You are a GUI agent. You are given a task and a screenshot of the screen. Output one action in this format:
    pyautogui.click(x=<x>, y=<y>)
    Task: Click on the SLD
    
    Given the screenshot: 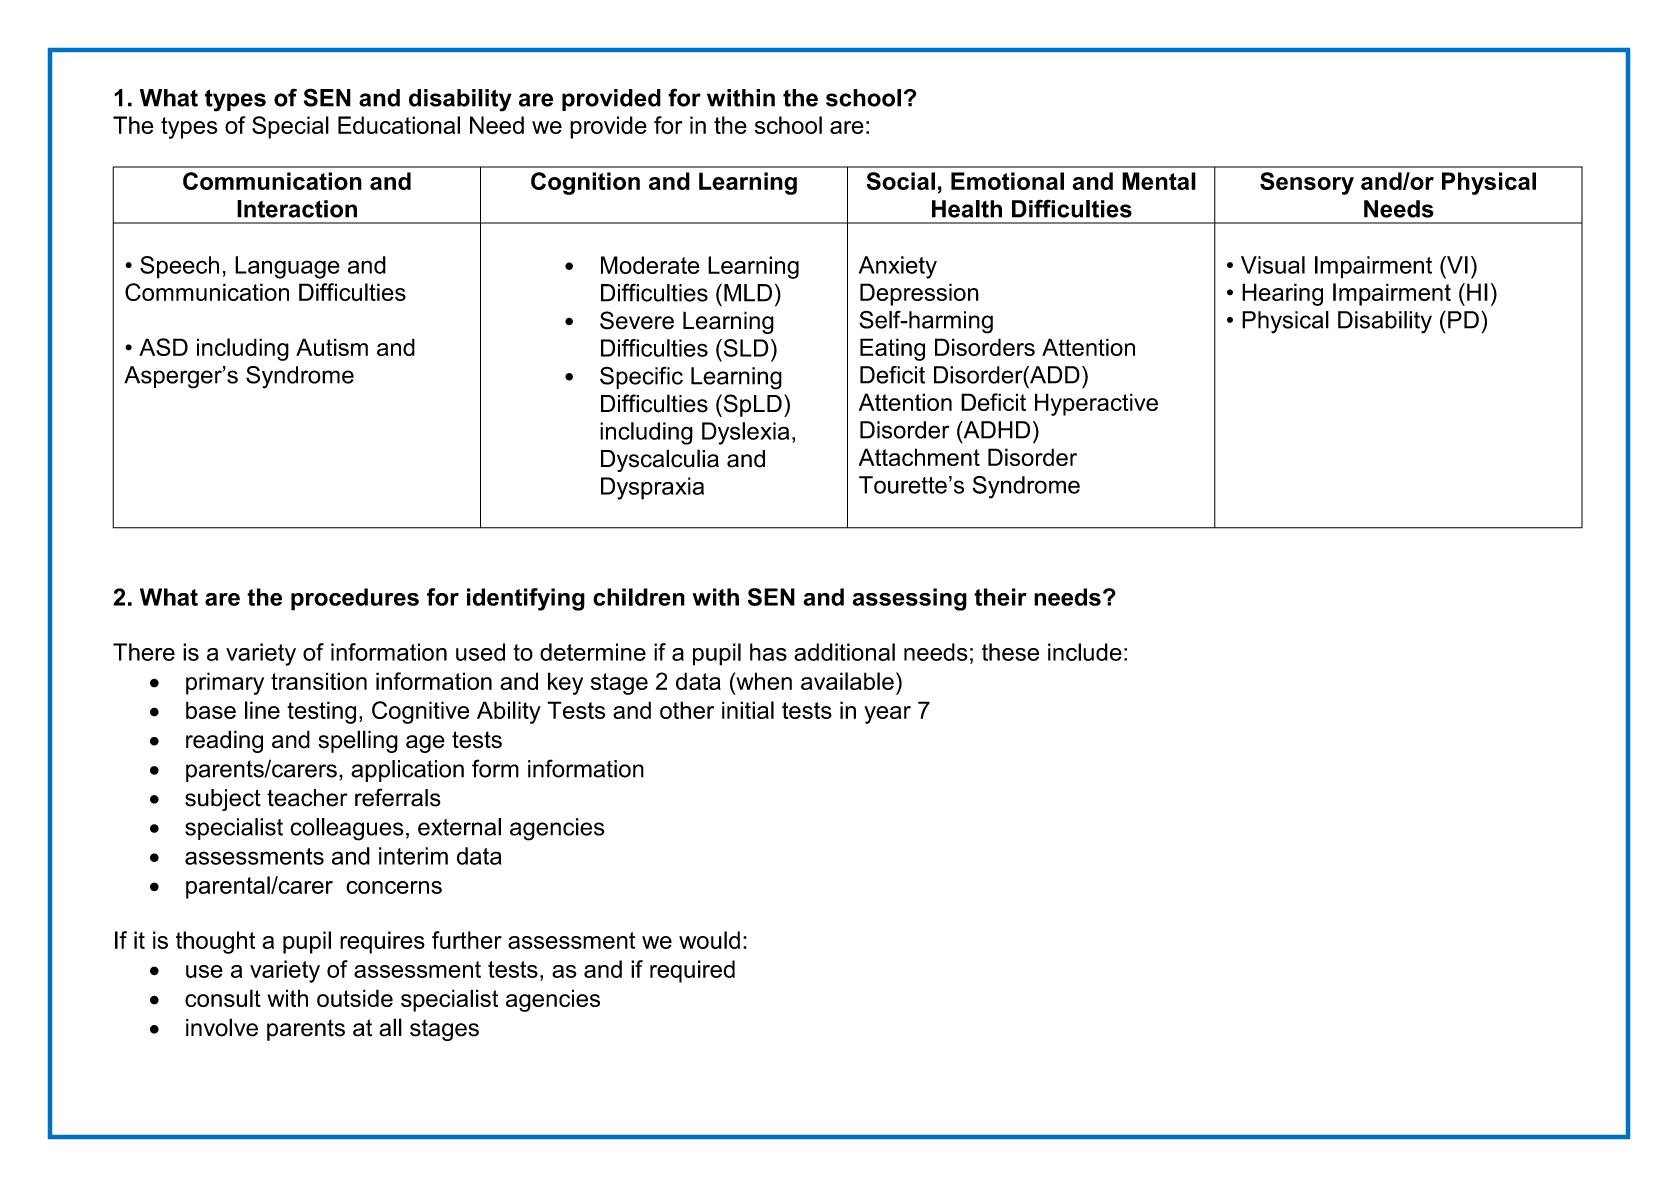 What is the action you would take?
    pyautogui.click(x=745, y=348)
